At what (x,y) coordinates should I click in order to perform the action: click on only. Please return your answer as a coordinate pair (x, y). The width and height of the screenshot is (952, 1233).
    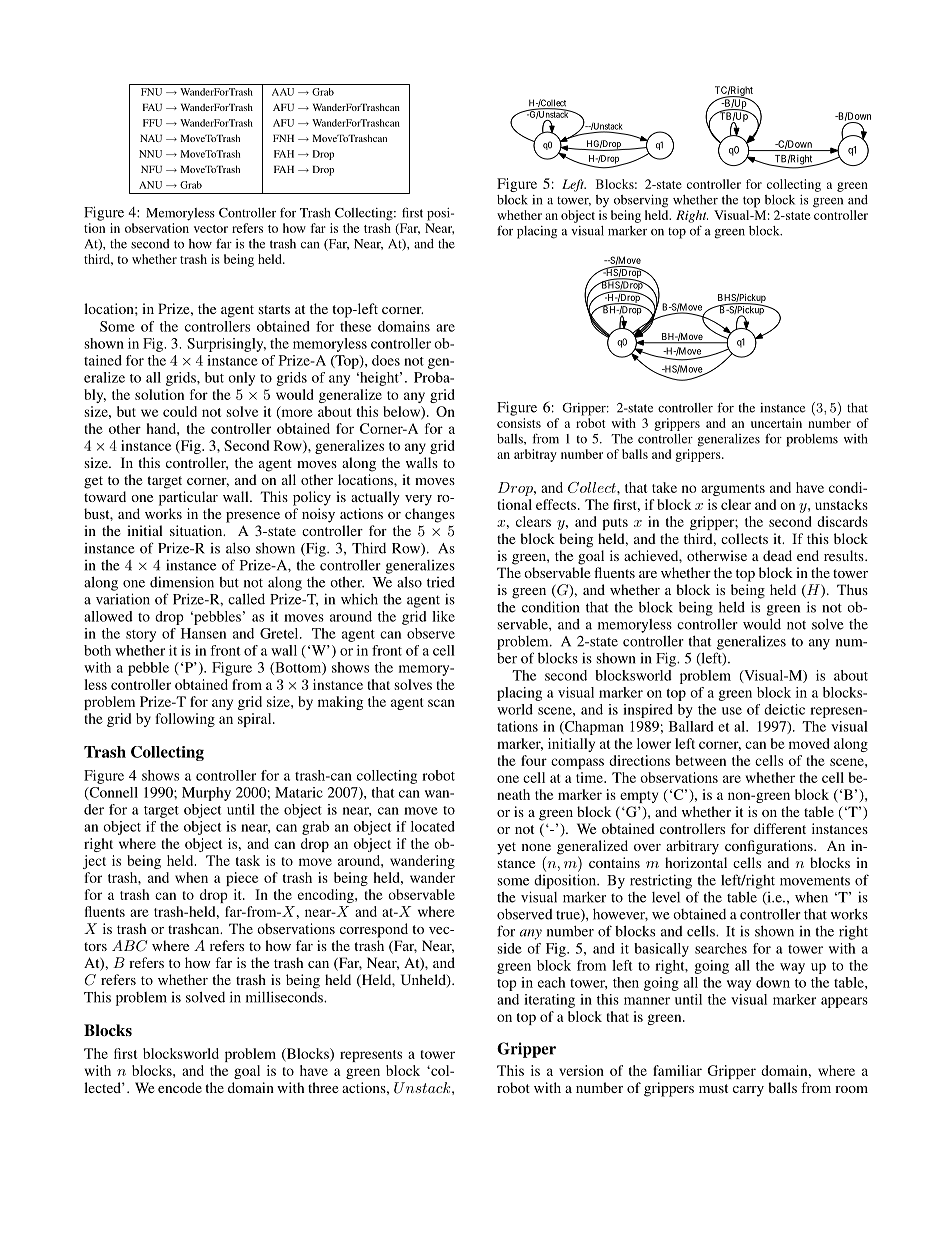
    Looking at the image, I should click on (241, 379).
